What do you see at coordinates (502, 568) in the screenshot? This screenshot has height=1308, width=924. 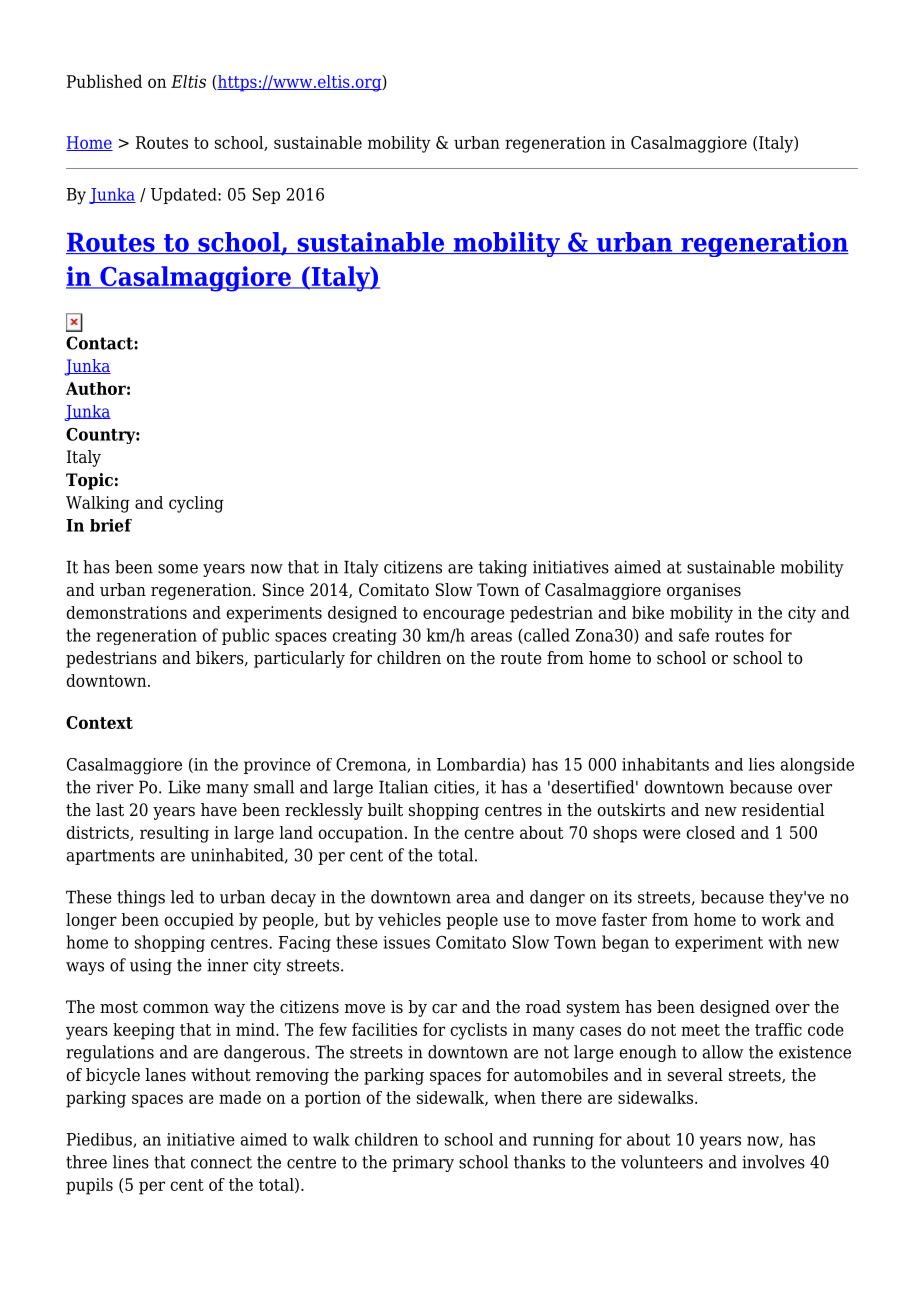 I see `taking` at bounding box center [502, 568].
